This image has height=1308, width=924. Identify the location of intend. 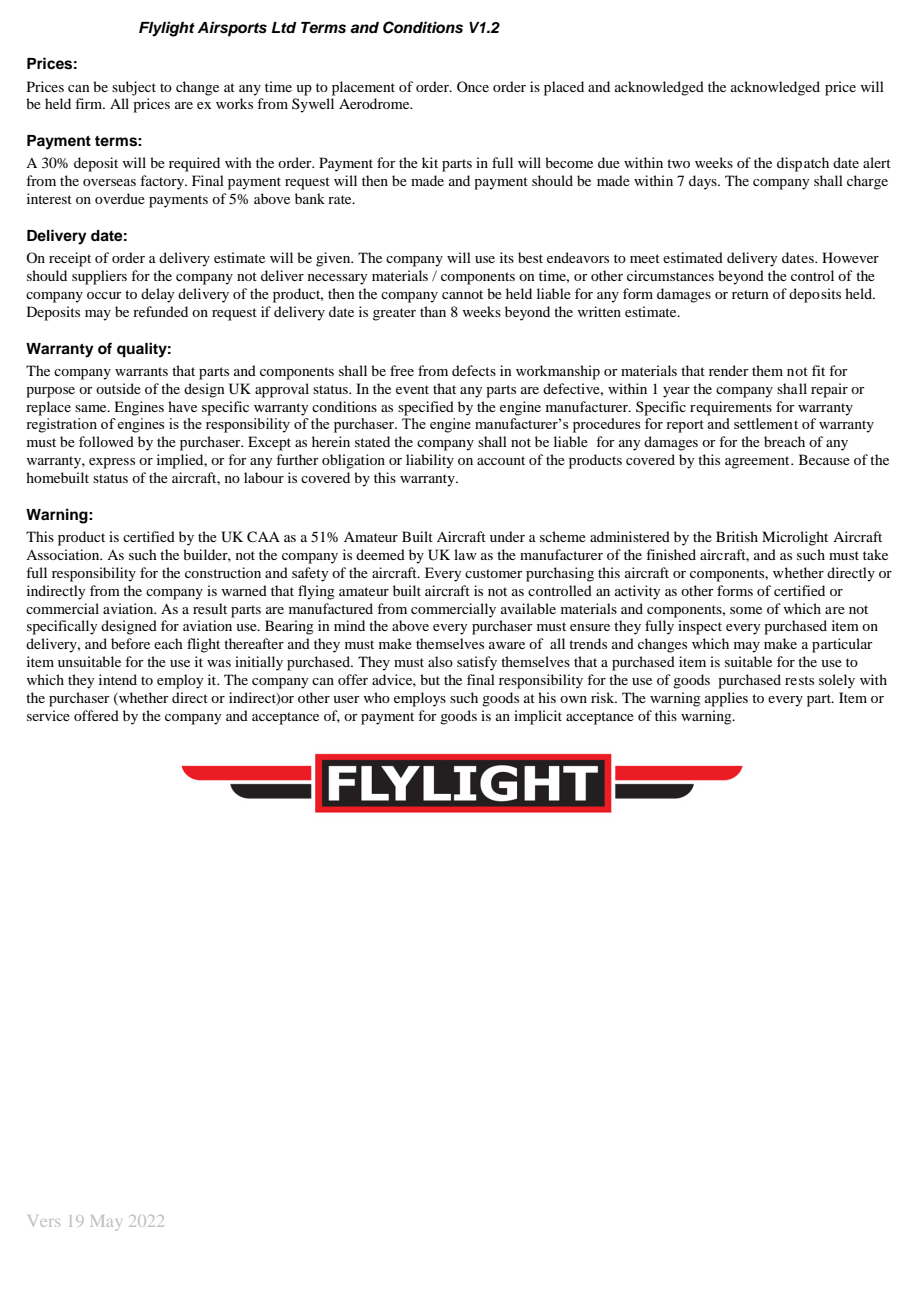
(118, 679).
